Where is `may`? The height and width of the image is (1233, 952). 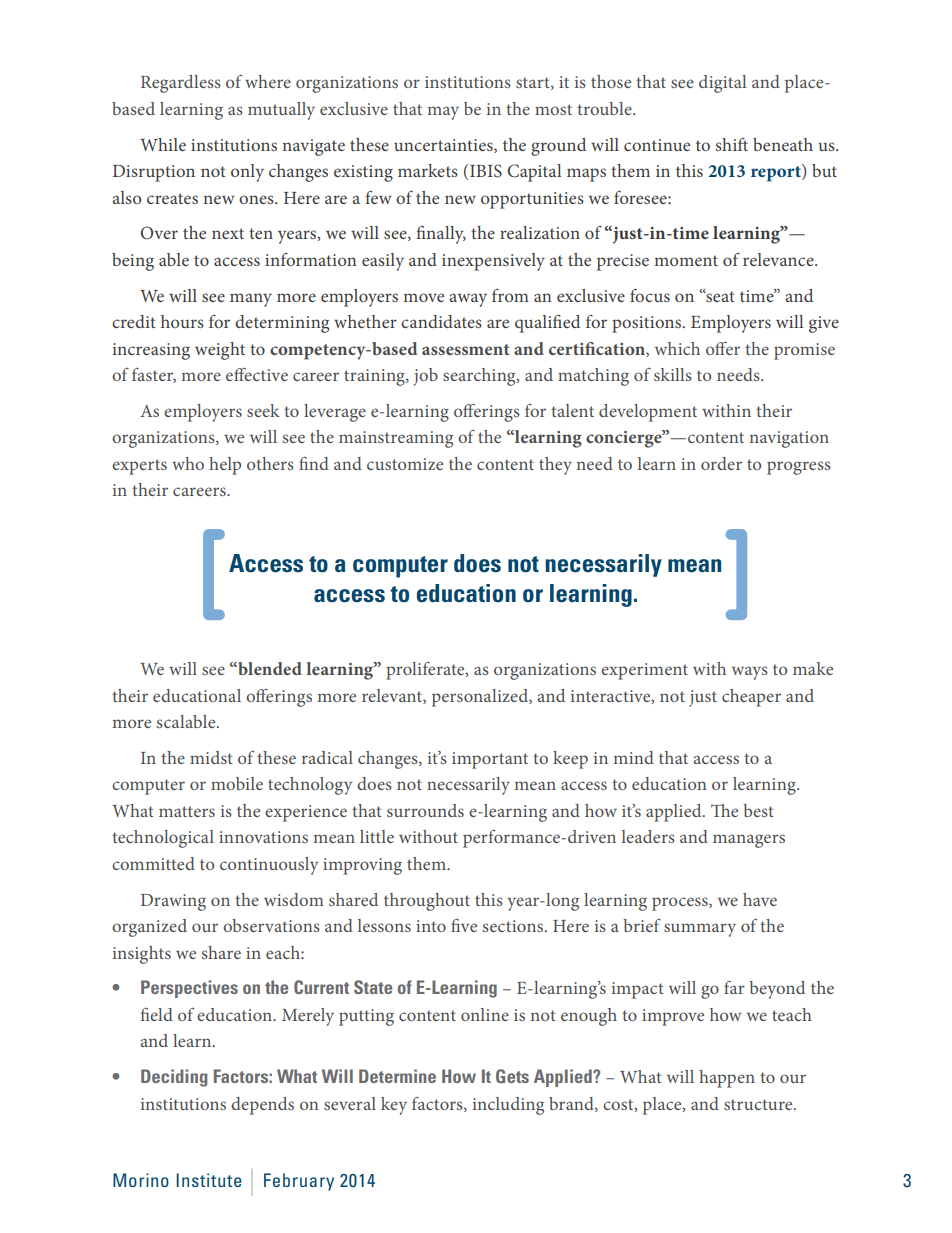
may is located at coordinates (443, 113).
